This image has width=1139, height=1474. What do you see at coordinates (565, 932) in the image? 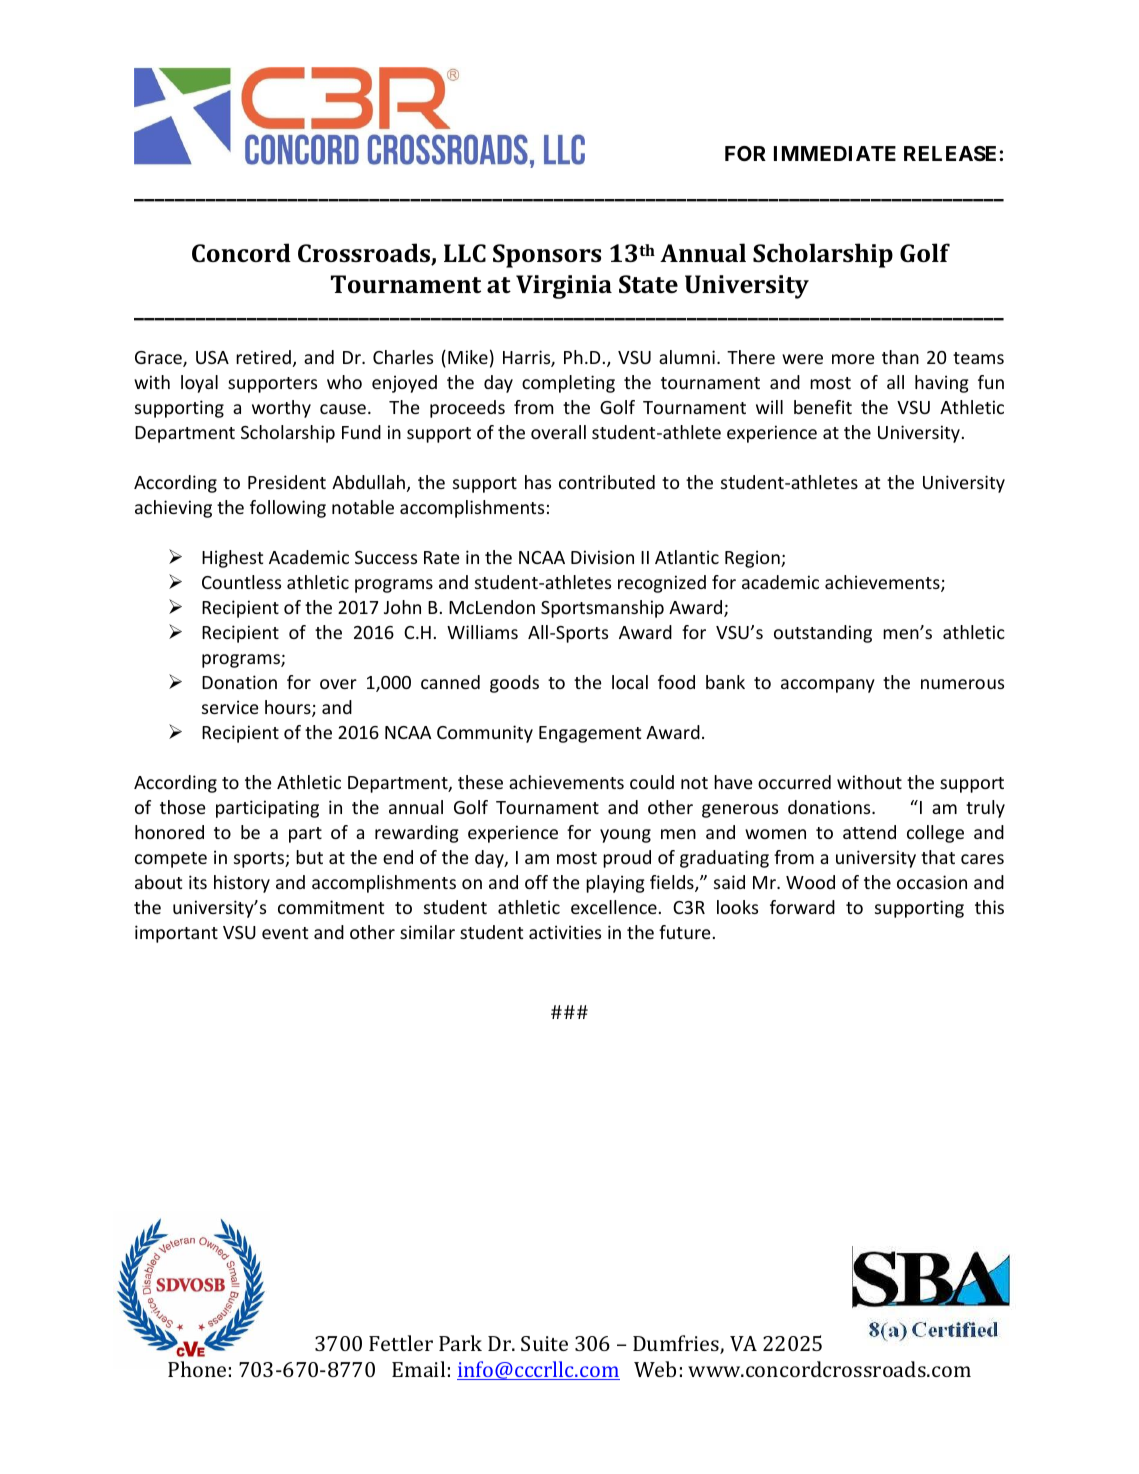
I see `activities` at bounding box center [565, 932].
